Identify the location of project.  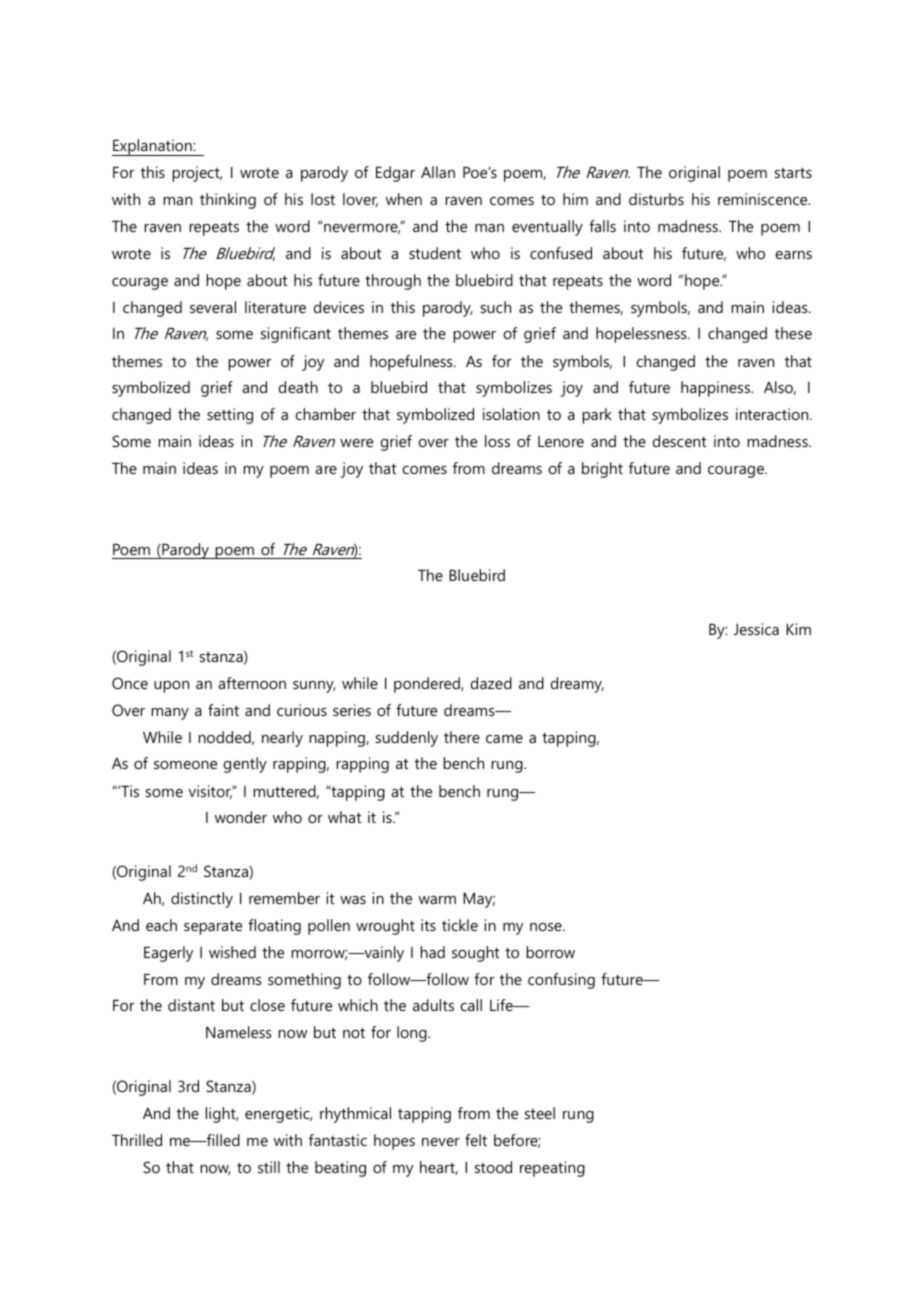
(197, 174).
